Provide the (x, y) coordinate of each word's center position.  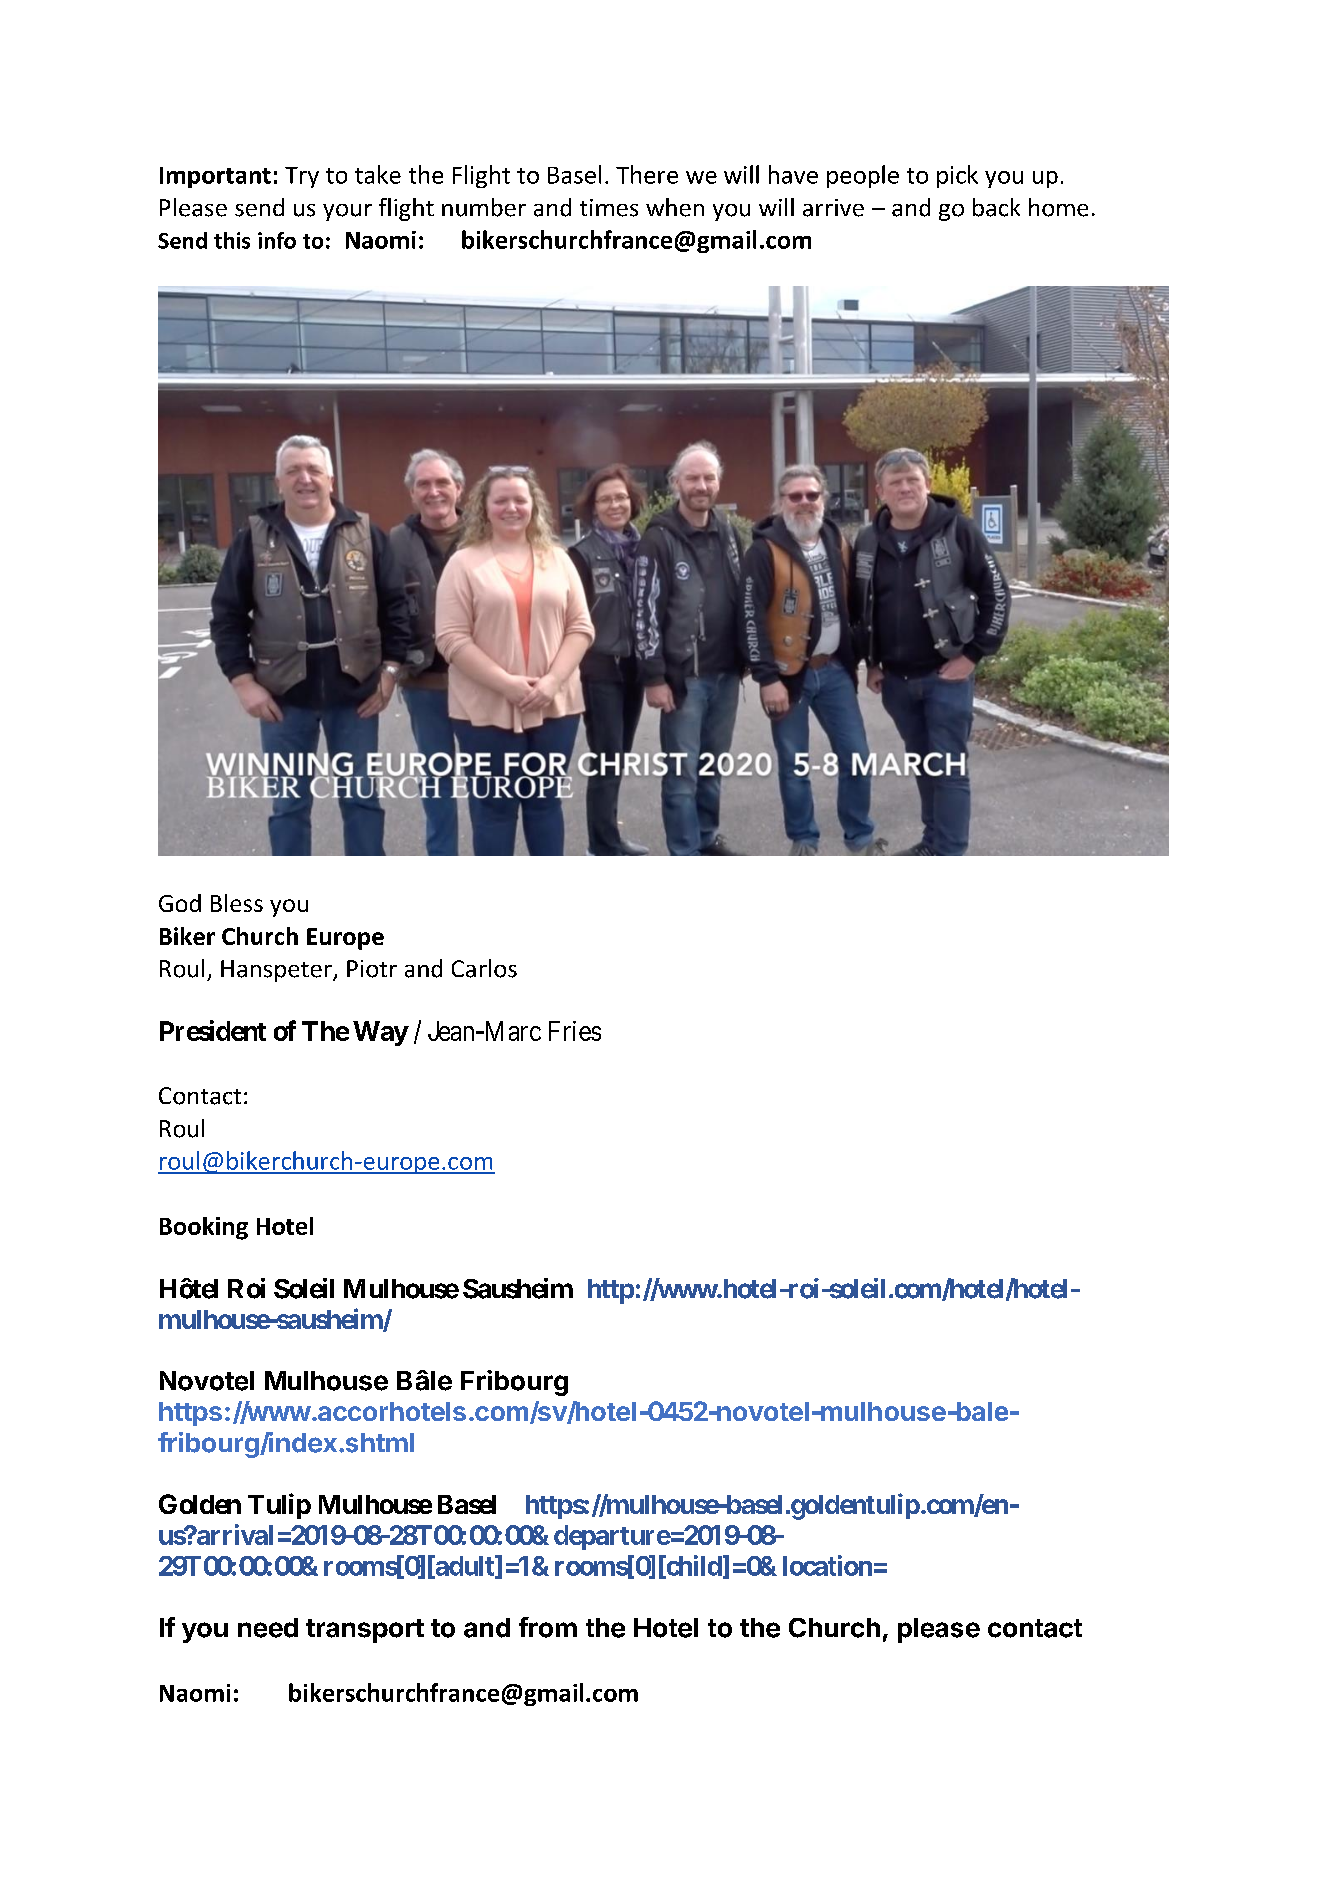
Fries (575, 1031)
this (232, 240)
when (675, 207)
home (1058, 207)
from (548, 1627)
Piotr (372, 969)
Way (380, 1033)
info (277, 240)
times (609, 208)
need (268, 1628)
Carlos (484, 968)
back (996, 207)
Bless (237, 903)
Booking (204, 1228)
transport (365, 1631)
